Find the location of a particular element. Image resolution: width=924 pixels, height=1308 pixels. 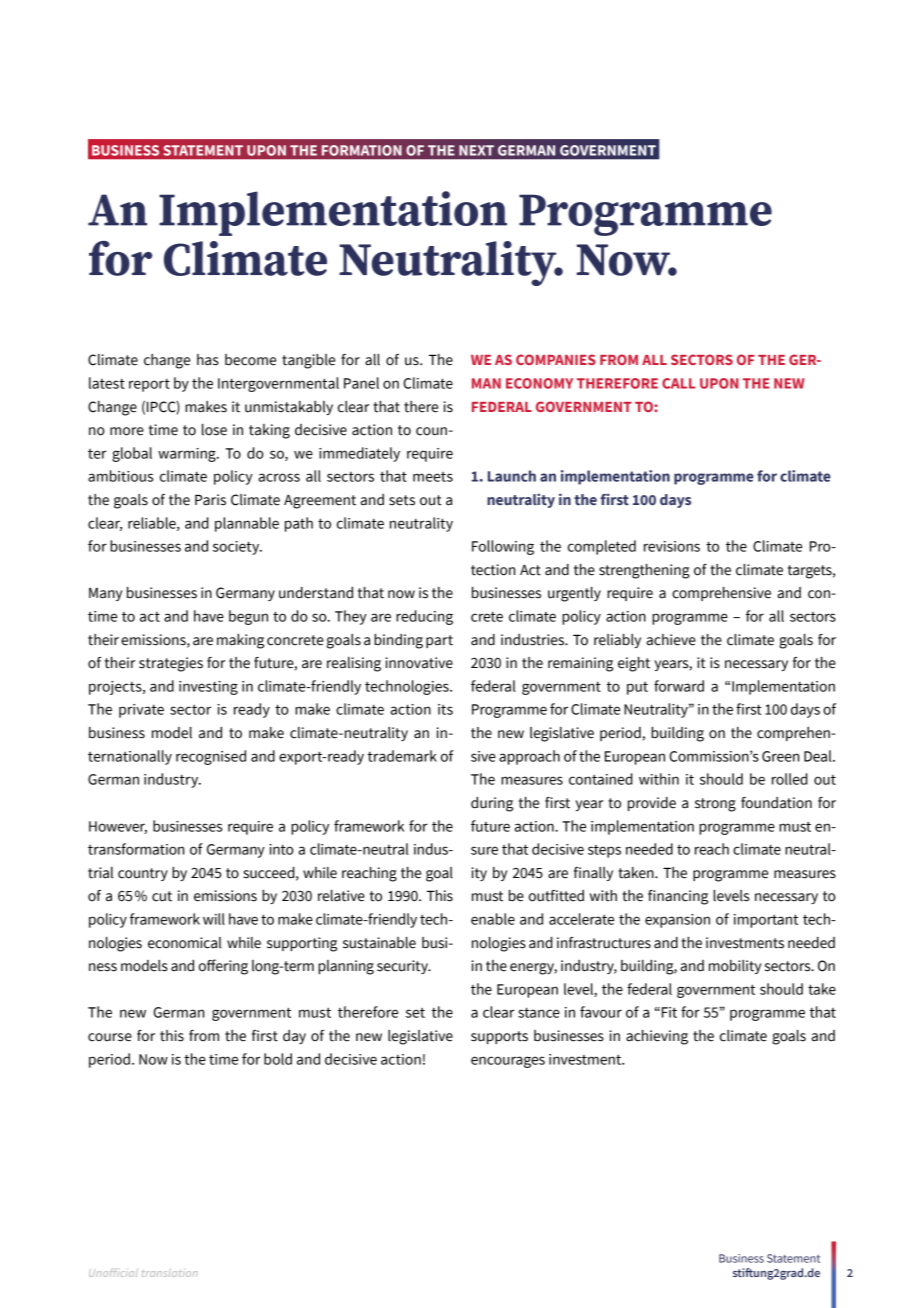

forward is located at coordinates (679, 686).
